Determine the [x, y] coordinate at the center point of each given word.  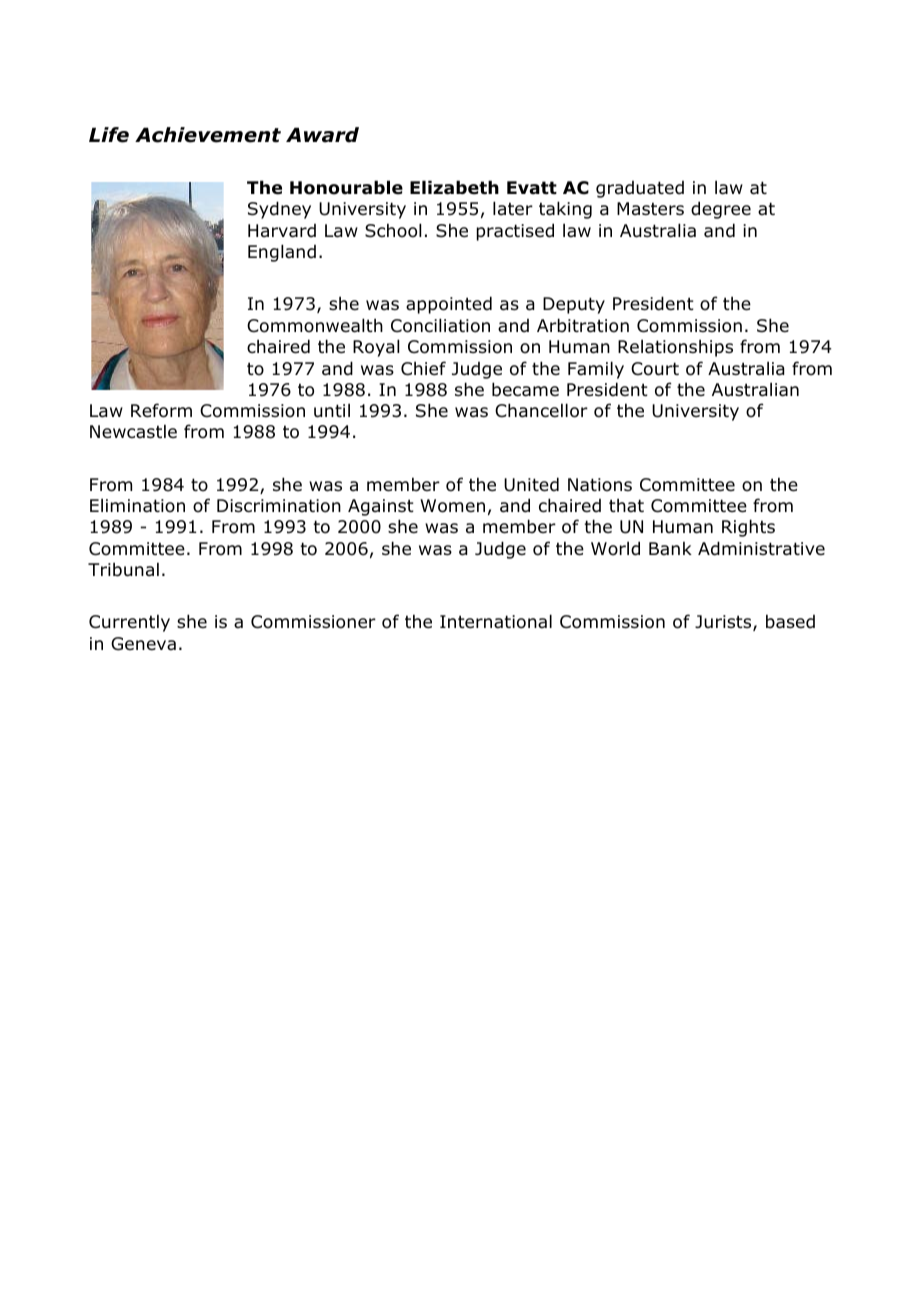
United [531, 484]
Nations [600, 485]
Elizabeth [454, 187]
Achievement [208, 135]
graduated [640, 189]
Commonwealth [315, 325]
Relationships [675, 348]
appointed [449, 305]
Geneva [143, 644]
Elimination [137, 505]
